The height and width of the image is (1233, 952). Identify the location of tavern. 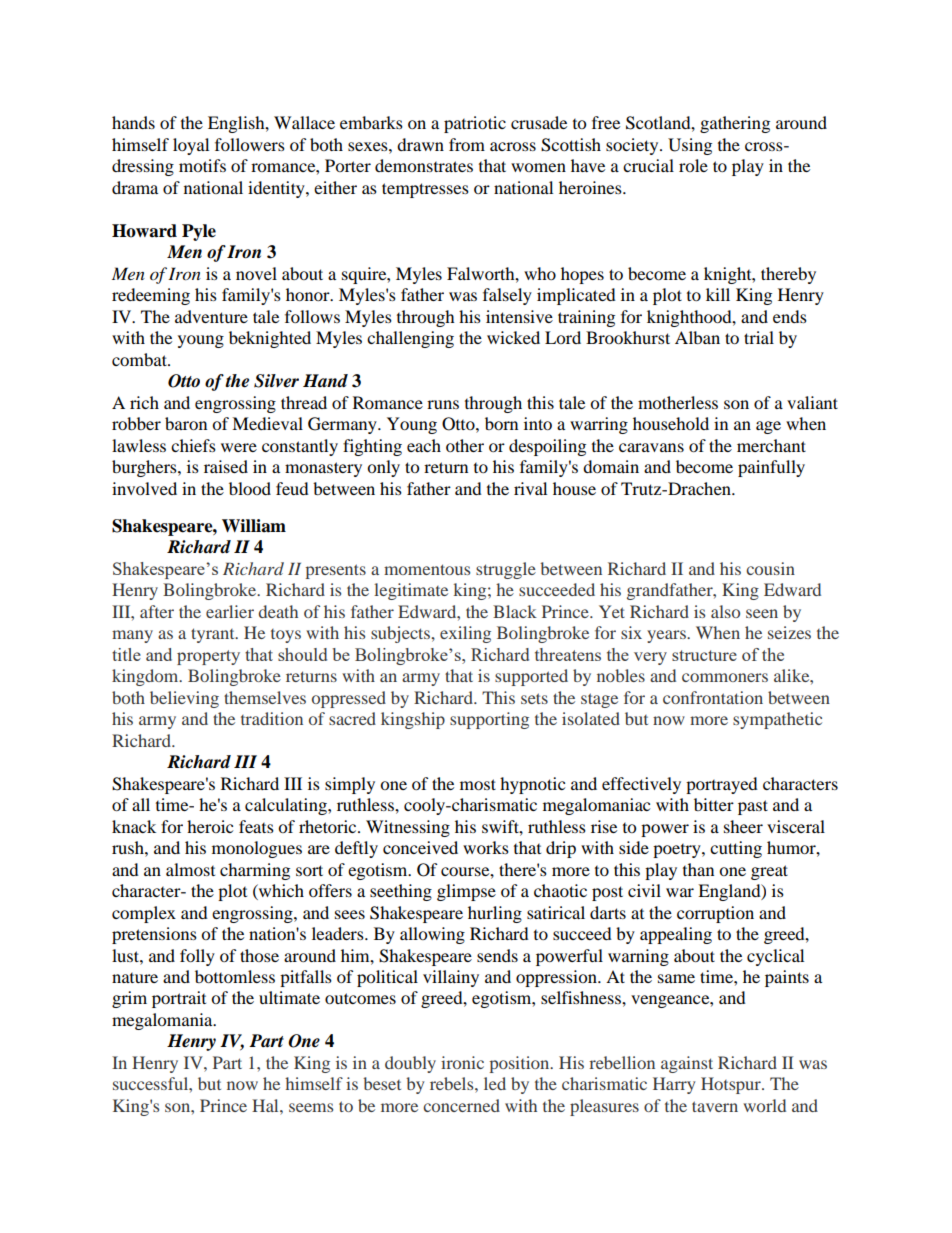
(715, 1106).
